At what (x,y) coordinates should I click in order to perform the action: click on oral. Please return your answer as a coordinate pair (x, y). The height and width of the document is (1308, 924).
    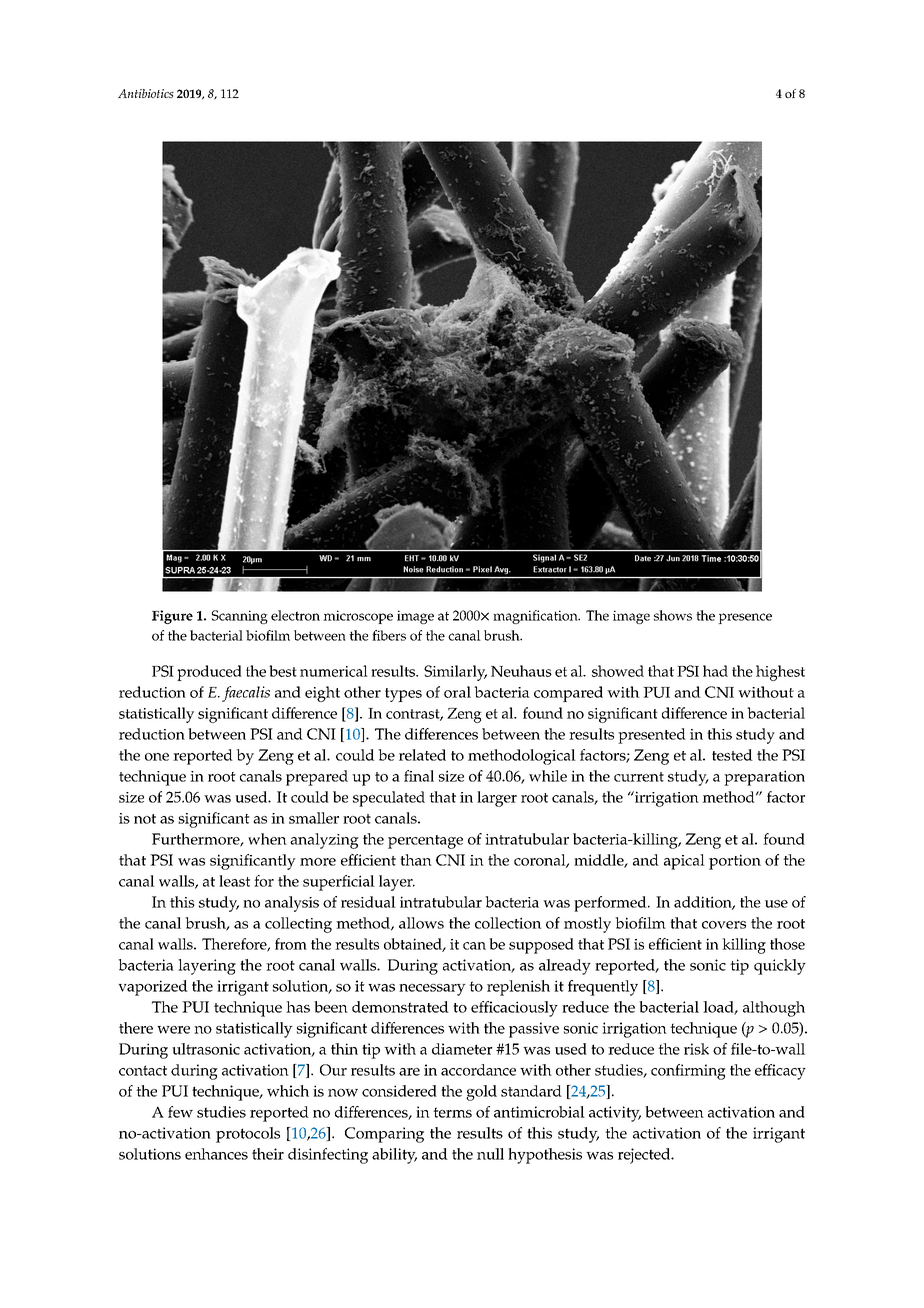
    Looking at the image, I should click on (457, 692).
